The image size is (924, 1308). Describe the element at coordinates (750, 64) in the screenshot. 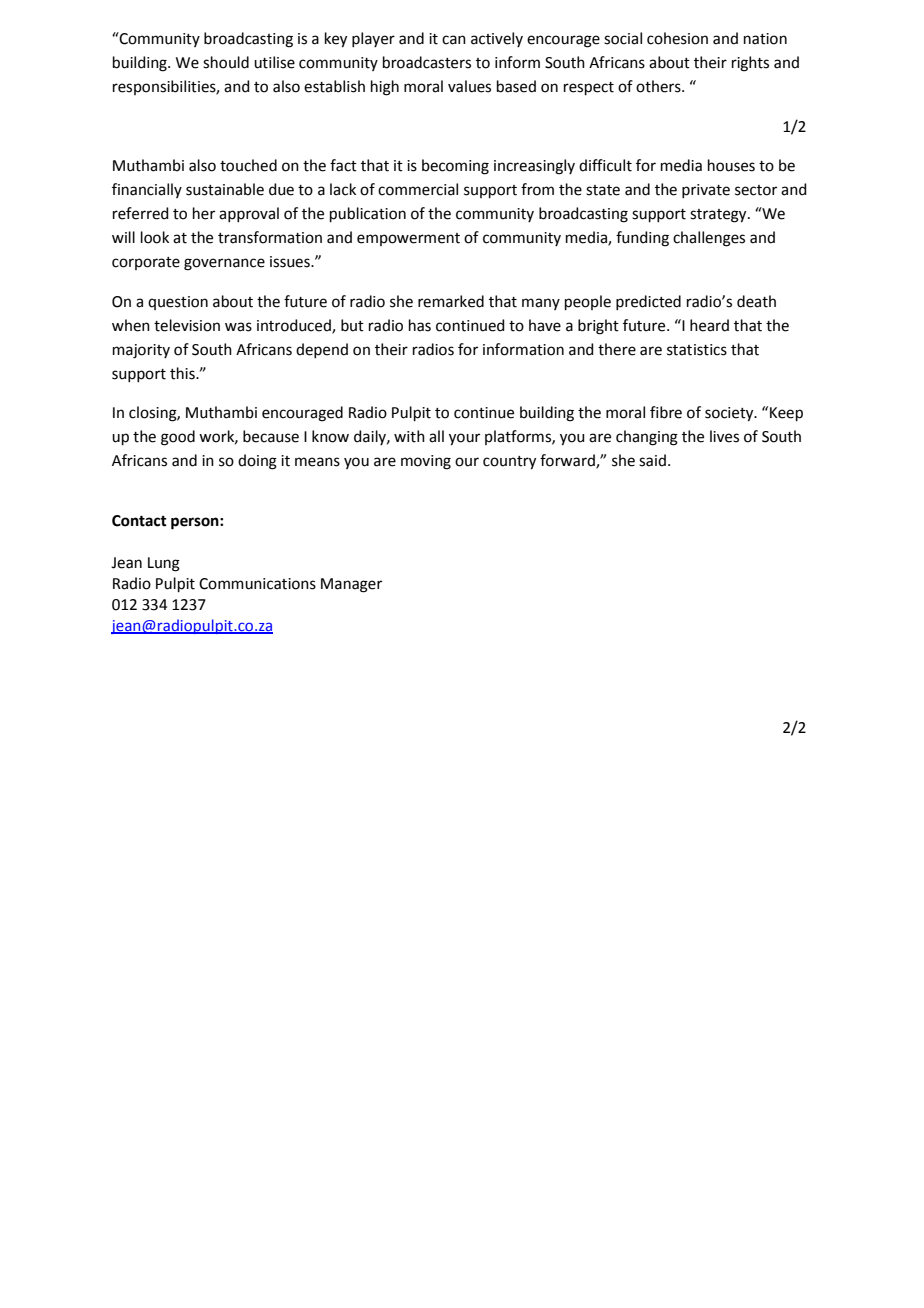

I see `rights` at that location.
